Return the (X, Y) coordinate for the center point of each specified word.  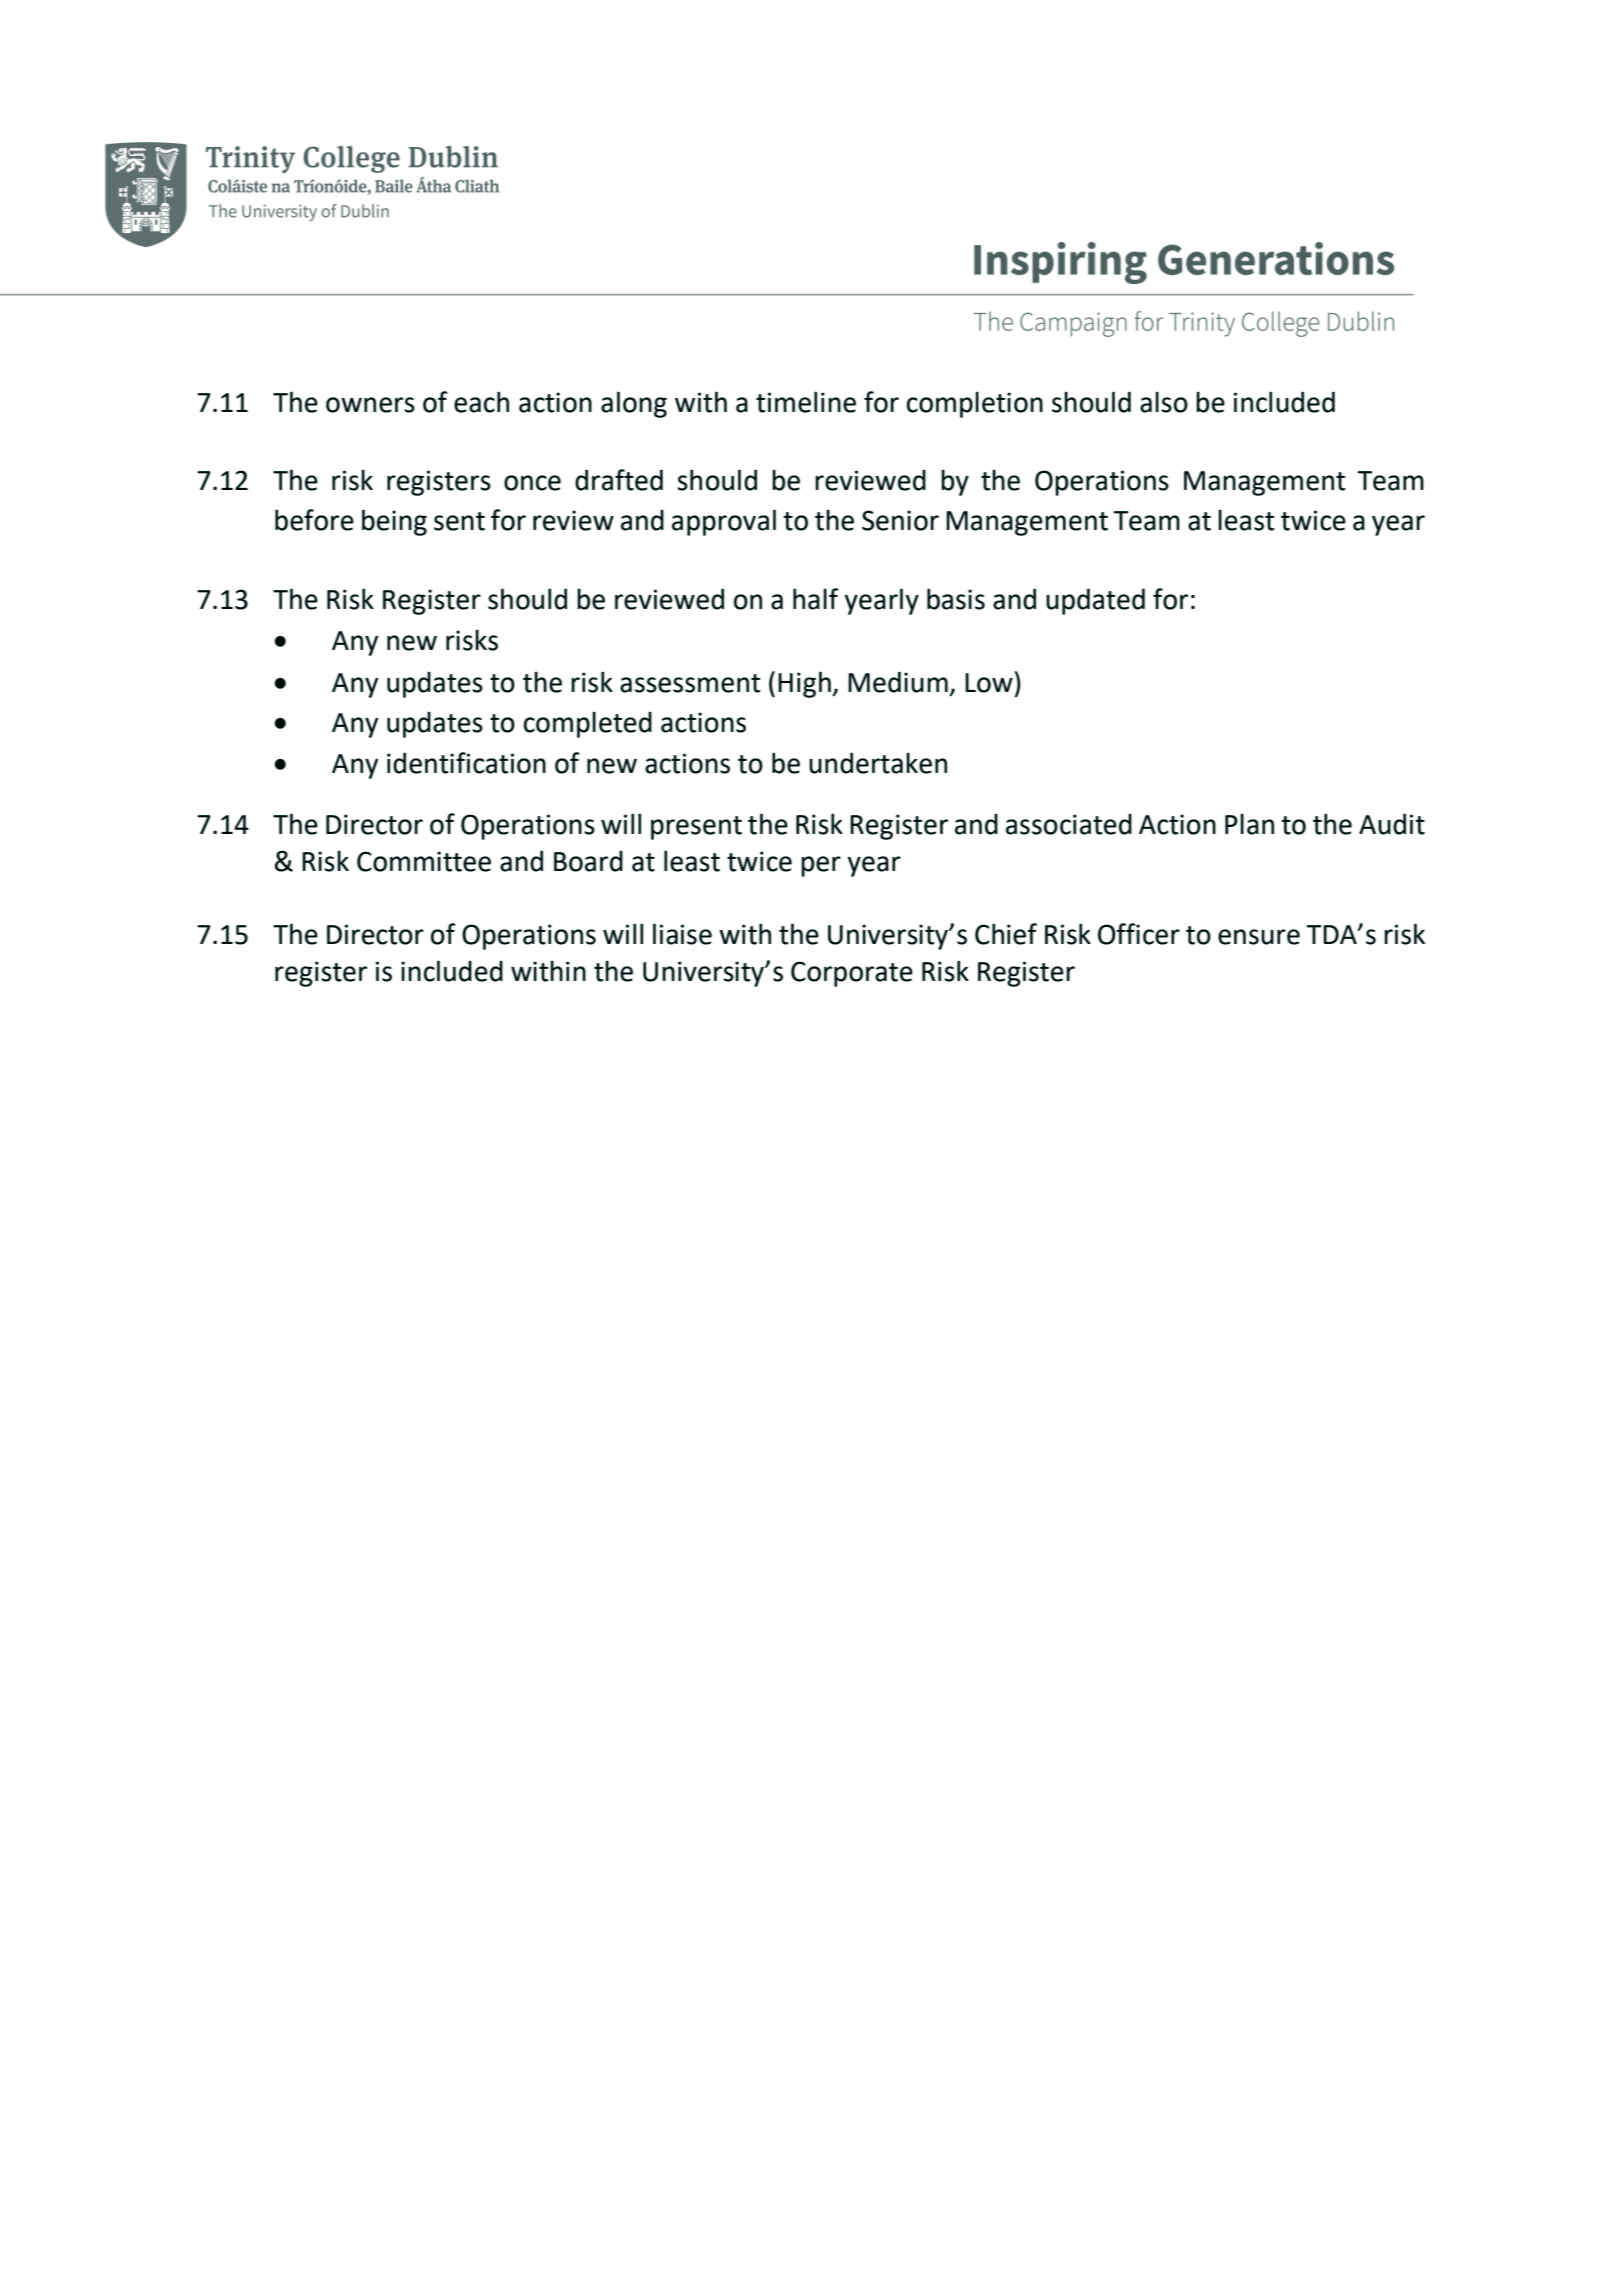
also (1164, 402)
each (481, 402)
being (394, 522)
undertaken (878, 763)
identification (466, 763)
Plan (1249, 824)
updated (1095, 601)
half (816, 599)
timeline (806, 402)
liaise (682, 934)
